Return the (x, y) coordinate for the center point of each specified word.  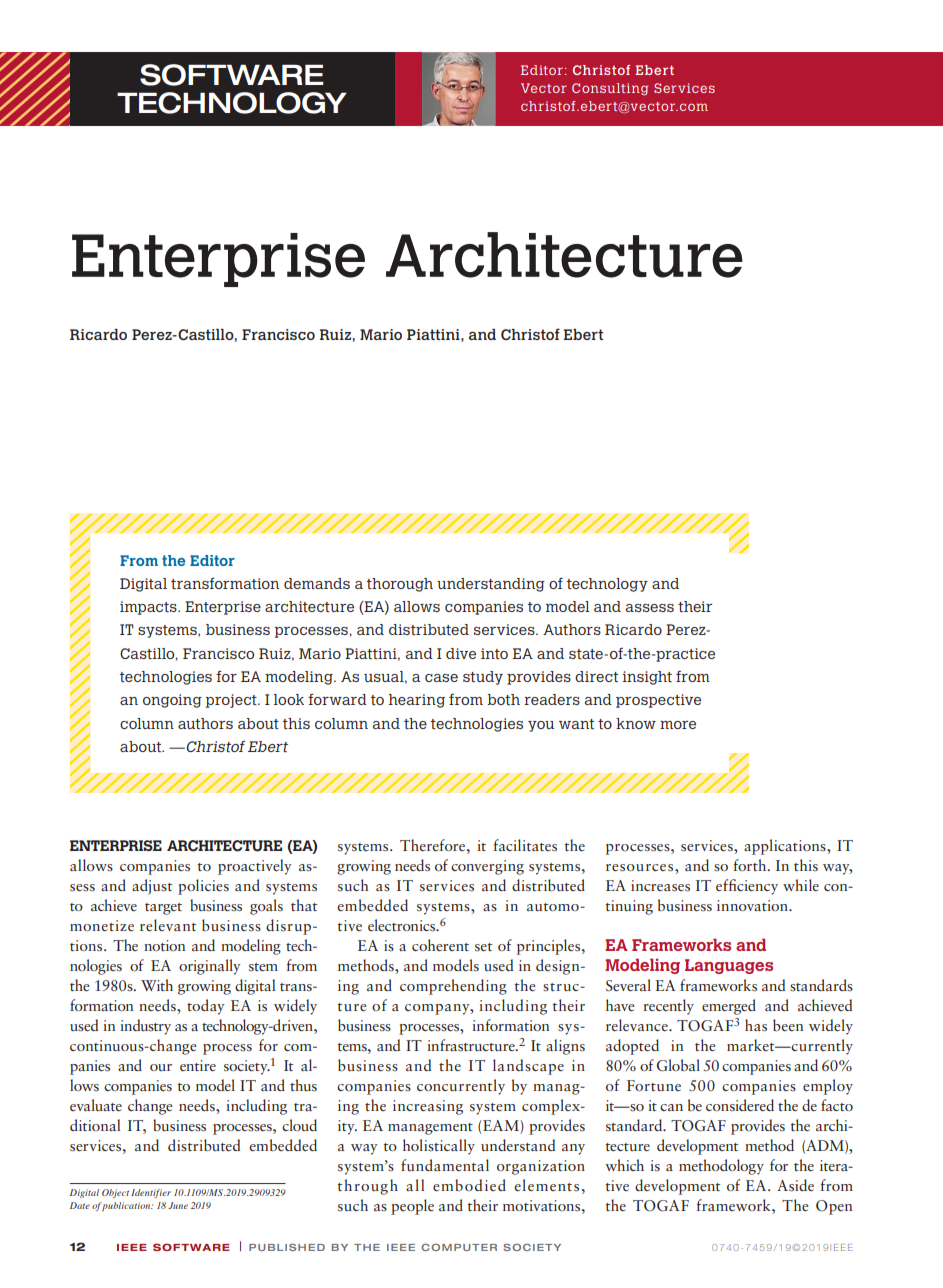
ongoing (172, 701)
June (178, 1205)
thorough (400, 585)
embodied (469, 1185)
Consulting (610, 89)
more (678, 725)
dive (461, 653)
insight (647, 678)
